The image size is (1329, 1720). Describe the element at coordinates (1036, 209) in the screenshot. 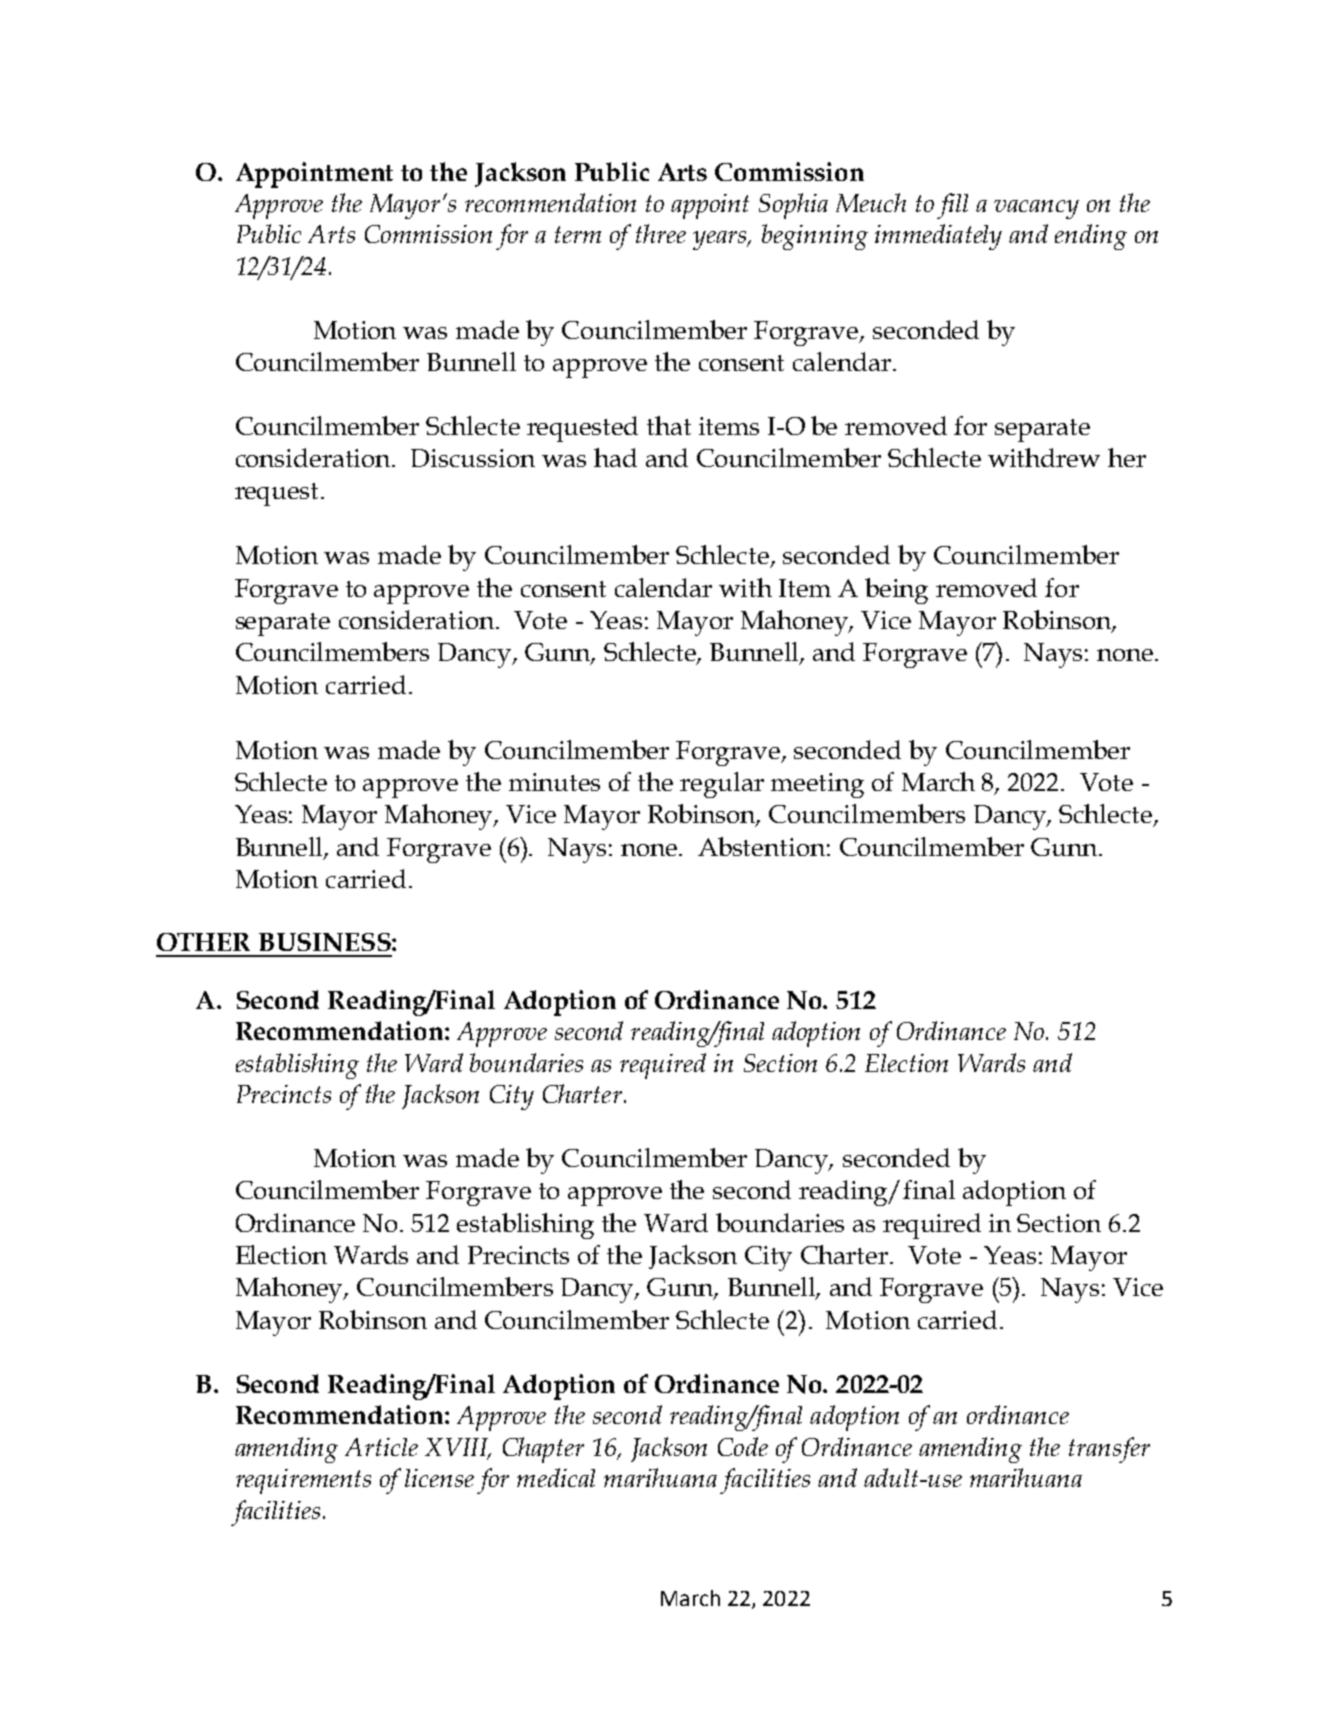

I see `vacancy` at that location.
